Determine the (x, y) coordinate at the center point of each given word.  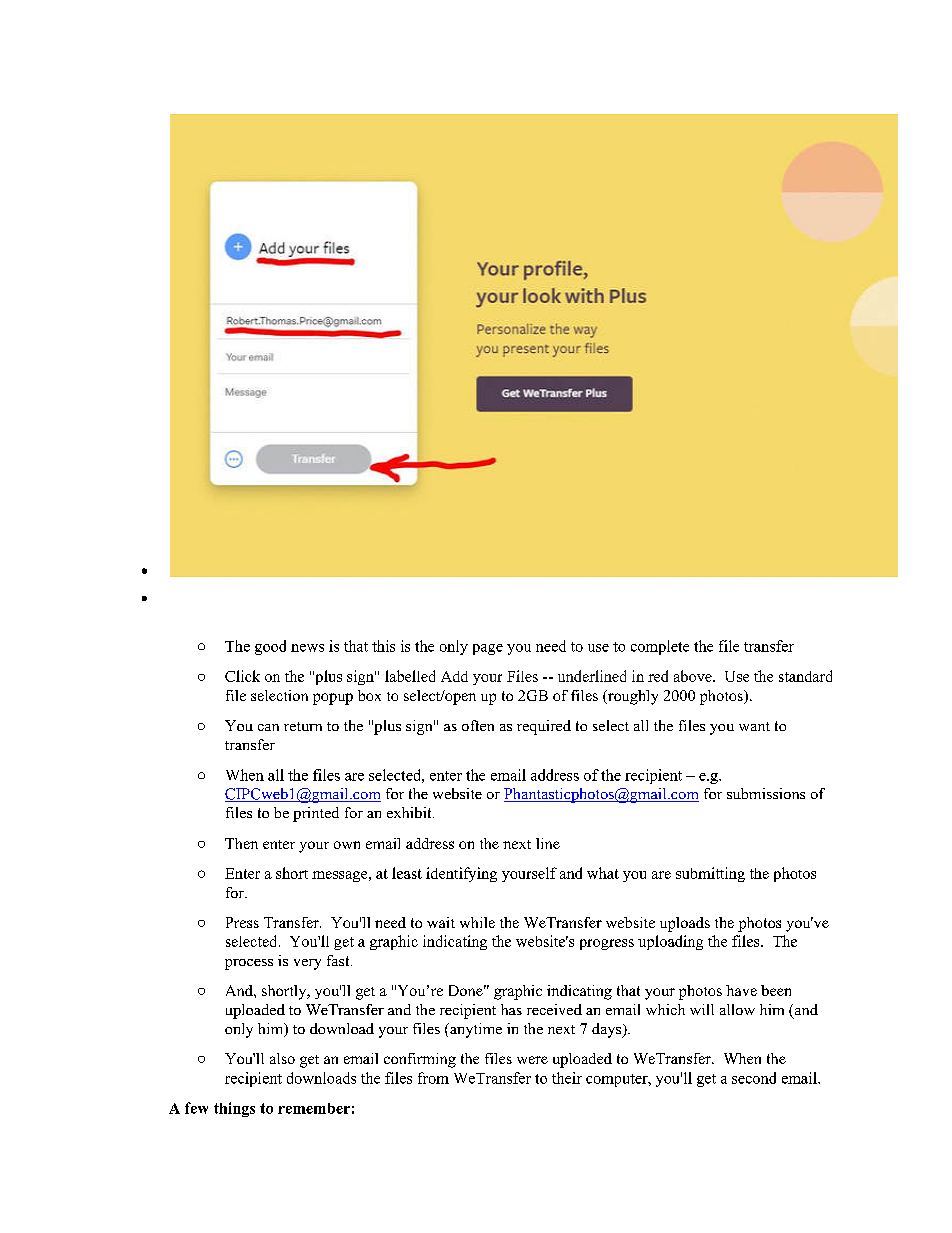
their (567, 1078)
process (249, 964)
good (270, 647)
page (488, 649)
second (754, 1078)
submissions (766, 793)
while (477, 922)
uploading (670, 942)
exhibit (410, 812)
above (694, 676)
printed (316, 814)
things (234, 1109)
